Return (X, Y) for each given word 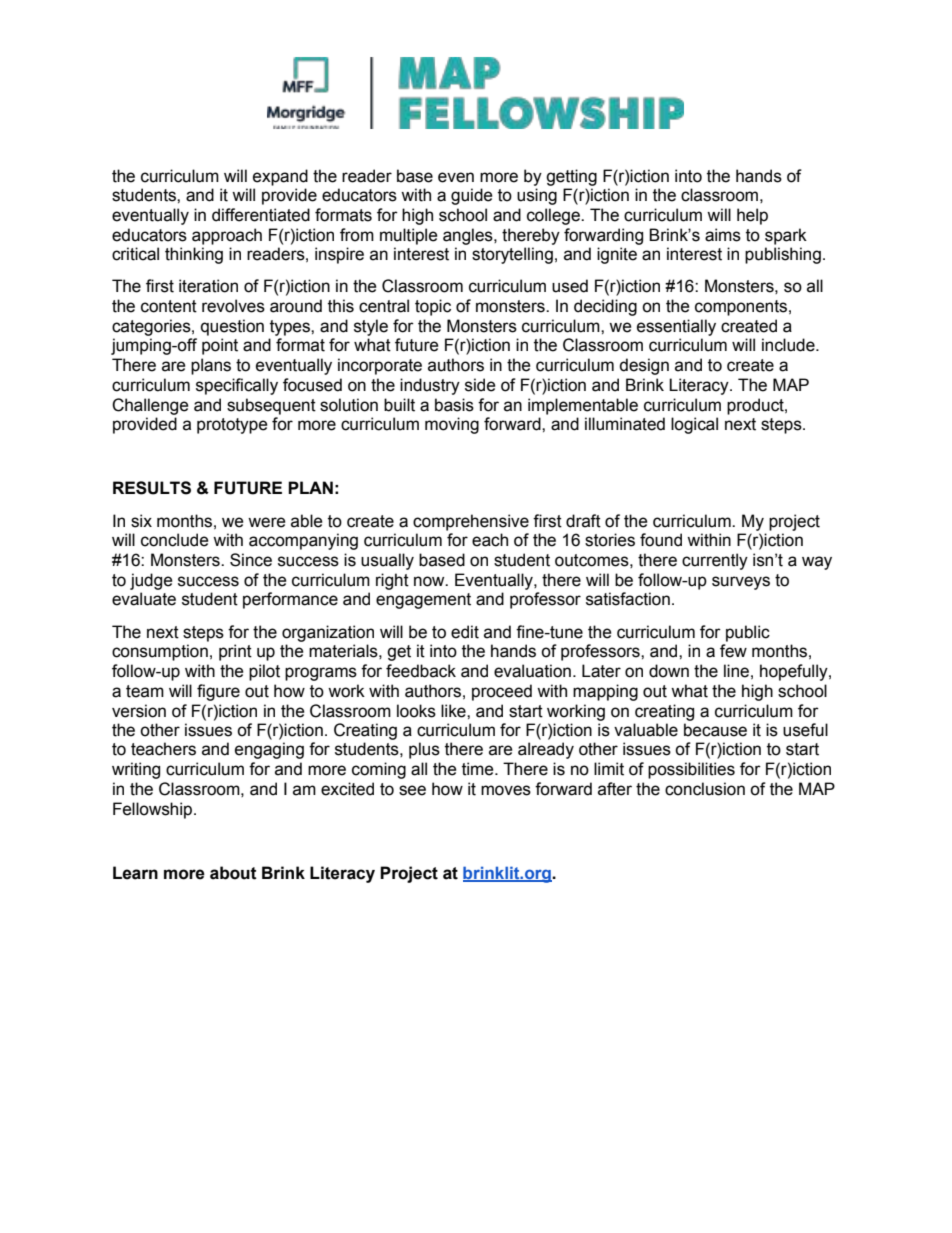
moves (506, 790)
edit (465, 632)
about (233, 873)
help (752, 216)
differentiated (261, 215)
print (235, 652)
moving (452, 425)
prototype (232, 426)
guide (472, 196)
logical (694, 425)
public (748, 633)
